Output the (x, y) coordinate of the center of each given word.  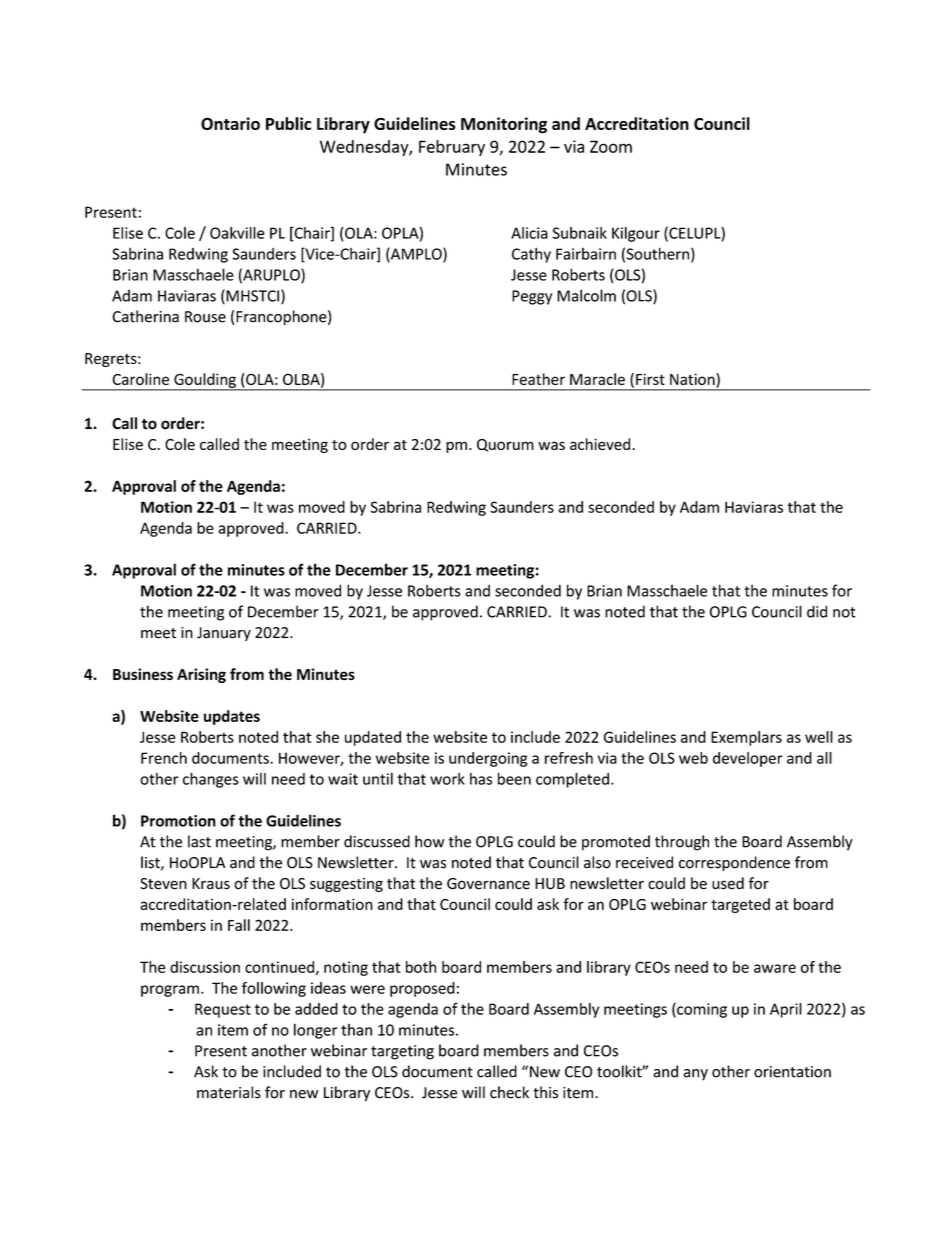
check (509, 1092)
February (452, 148)
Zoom (611, 146)
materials (229, 1092)
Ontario (230, 123)
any (696, 1075)
